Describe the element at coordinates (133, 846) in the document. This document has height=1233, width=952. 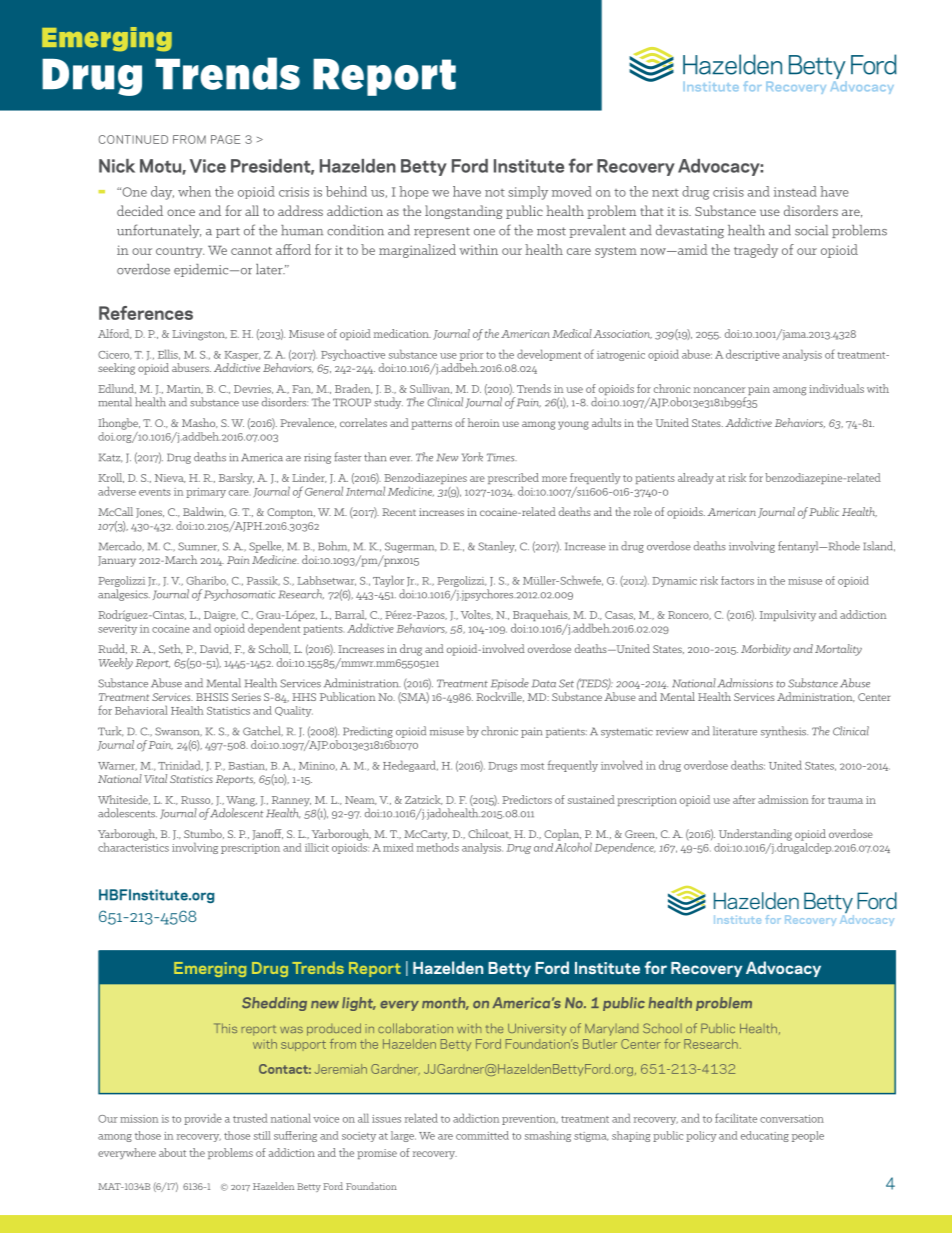
I see `characteristics` at that location.
